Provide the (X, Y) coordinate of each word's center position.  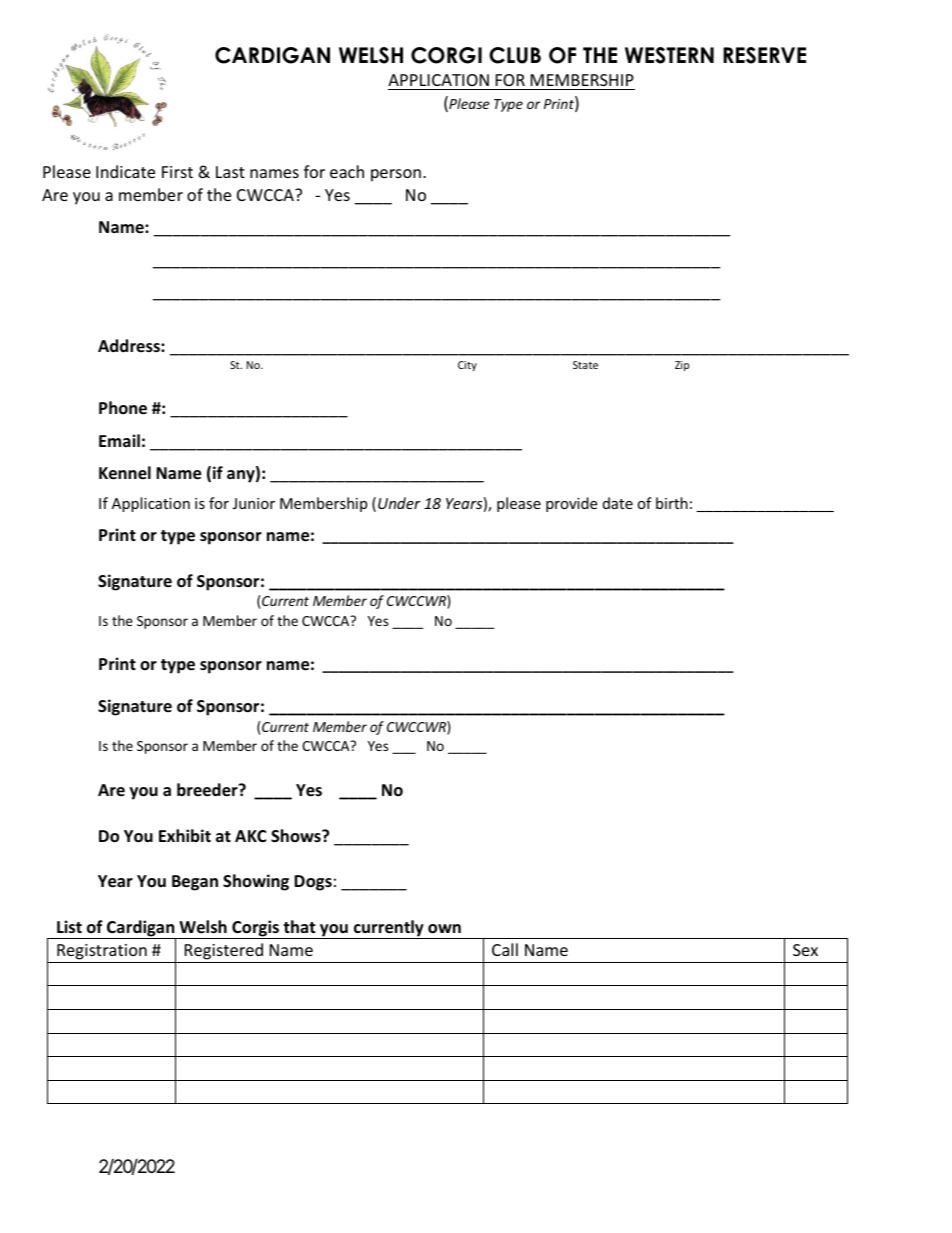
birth (672, 503)
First (177, 172)
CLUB (515, 55)
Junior (254, 503)
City (467, 366)
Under (399, 503)
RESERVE (764, 55)
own (444, 929)
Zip (682, 366)
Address (130, 346)
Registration (102, 953)
